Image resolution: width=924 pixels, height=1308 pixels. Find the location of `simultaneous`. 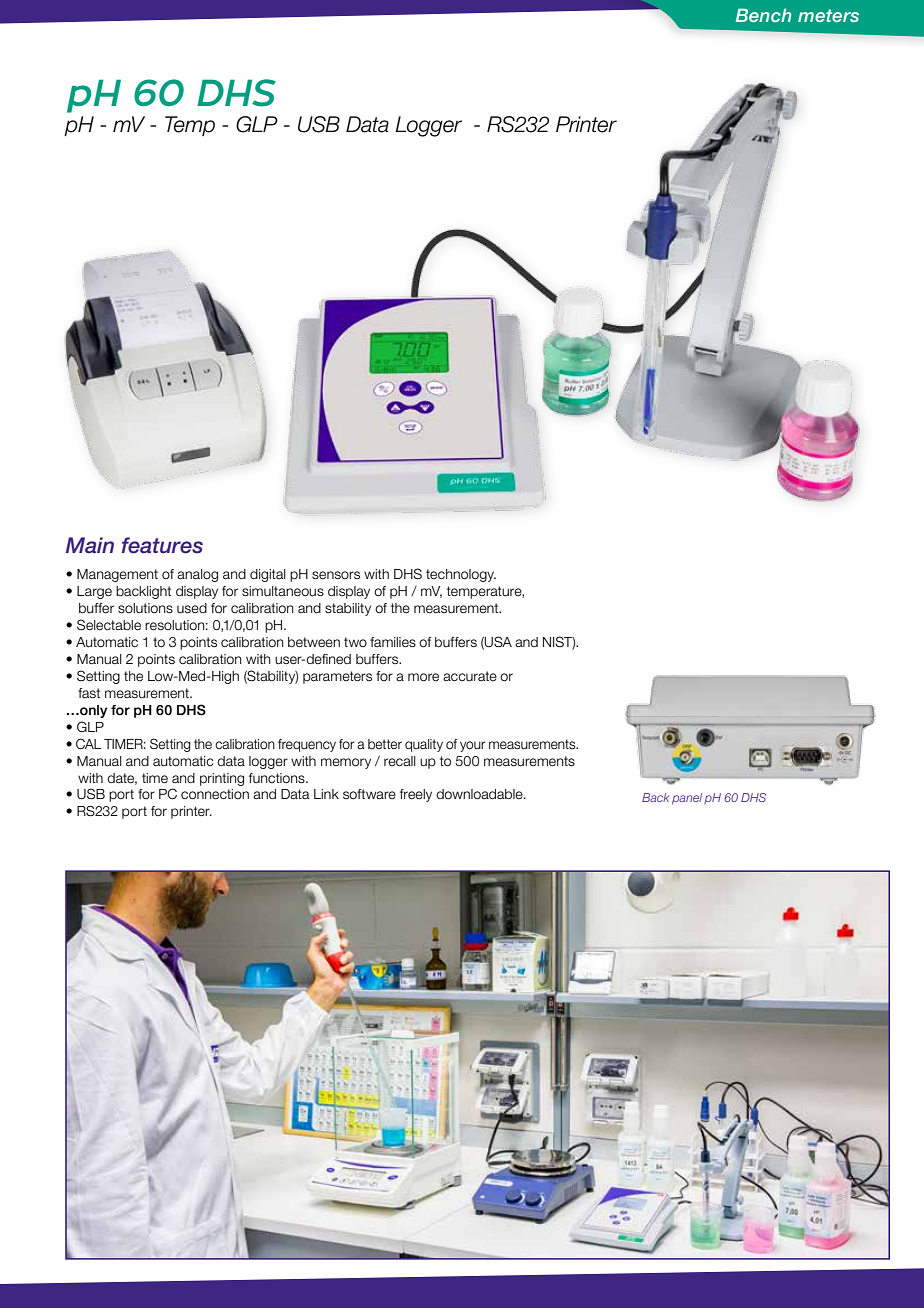

simultaneous is located at coordinates (283, 591).
